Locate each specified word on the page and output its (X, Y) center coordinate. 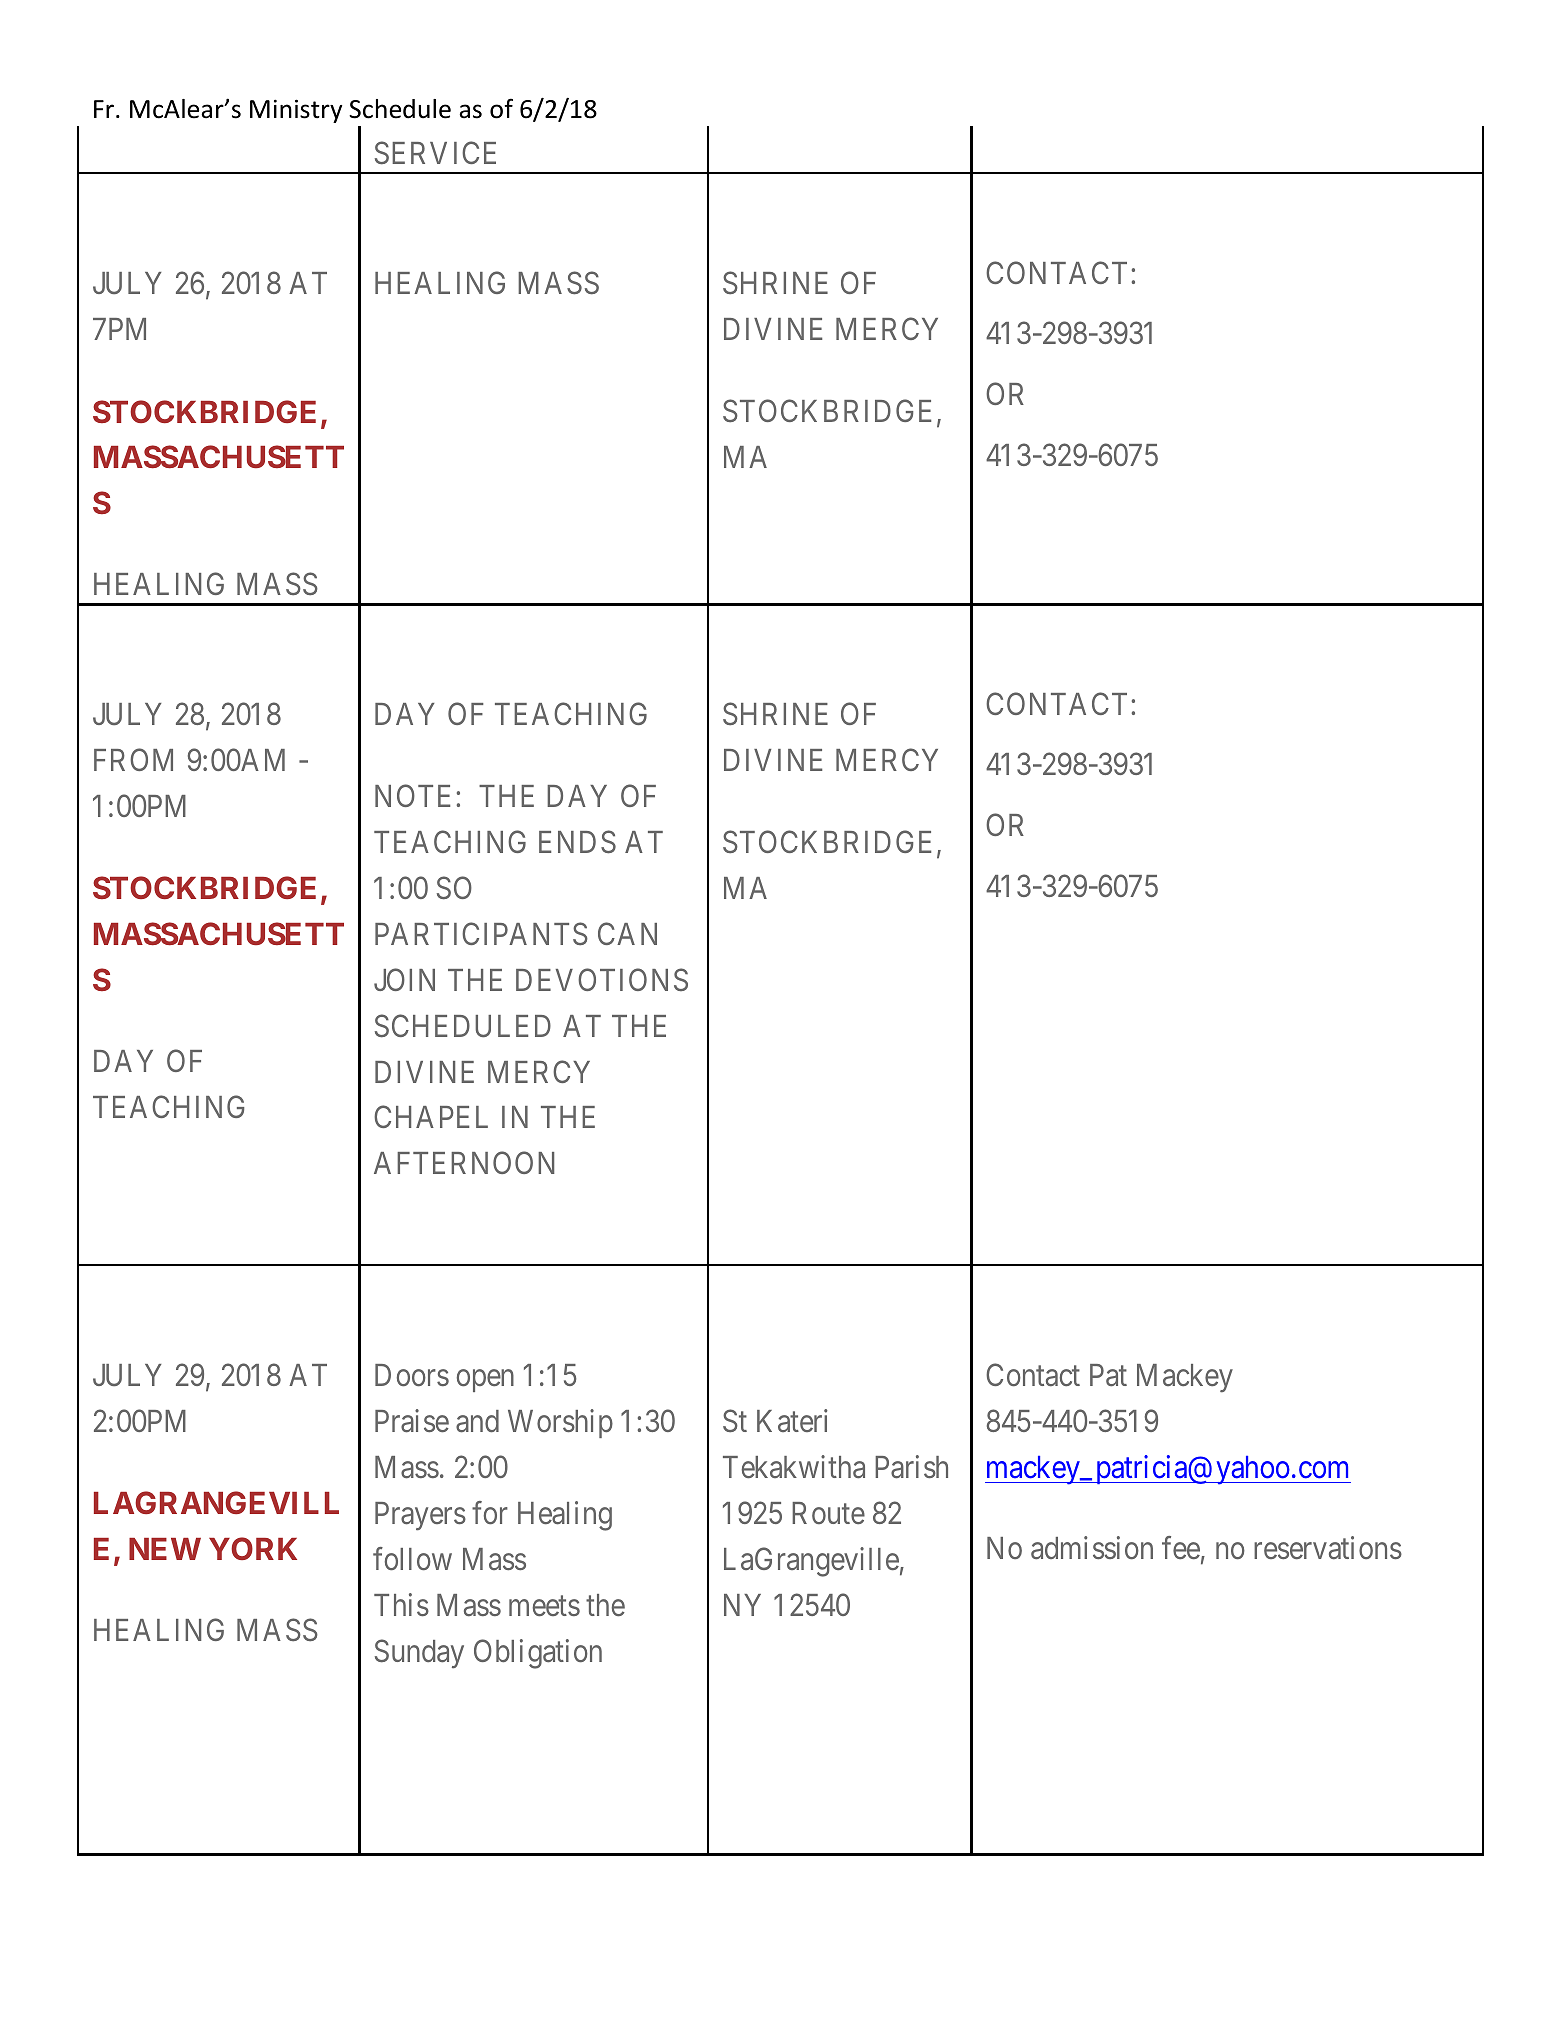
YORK (253, 1548)
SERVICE (435, 153)
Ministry (296, 111)
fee (1181, 1548)
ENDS (577, 842)
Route (828, 1513)
